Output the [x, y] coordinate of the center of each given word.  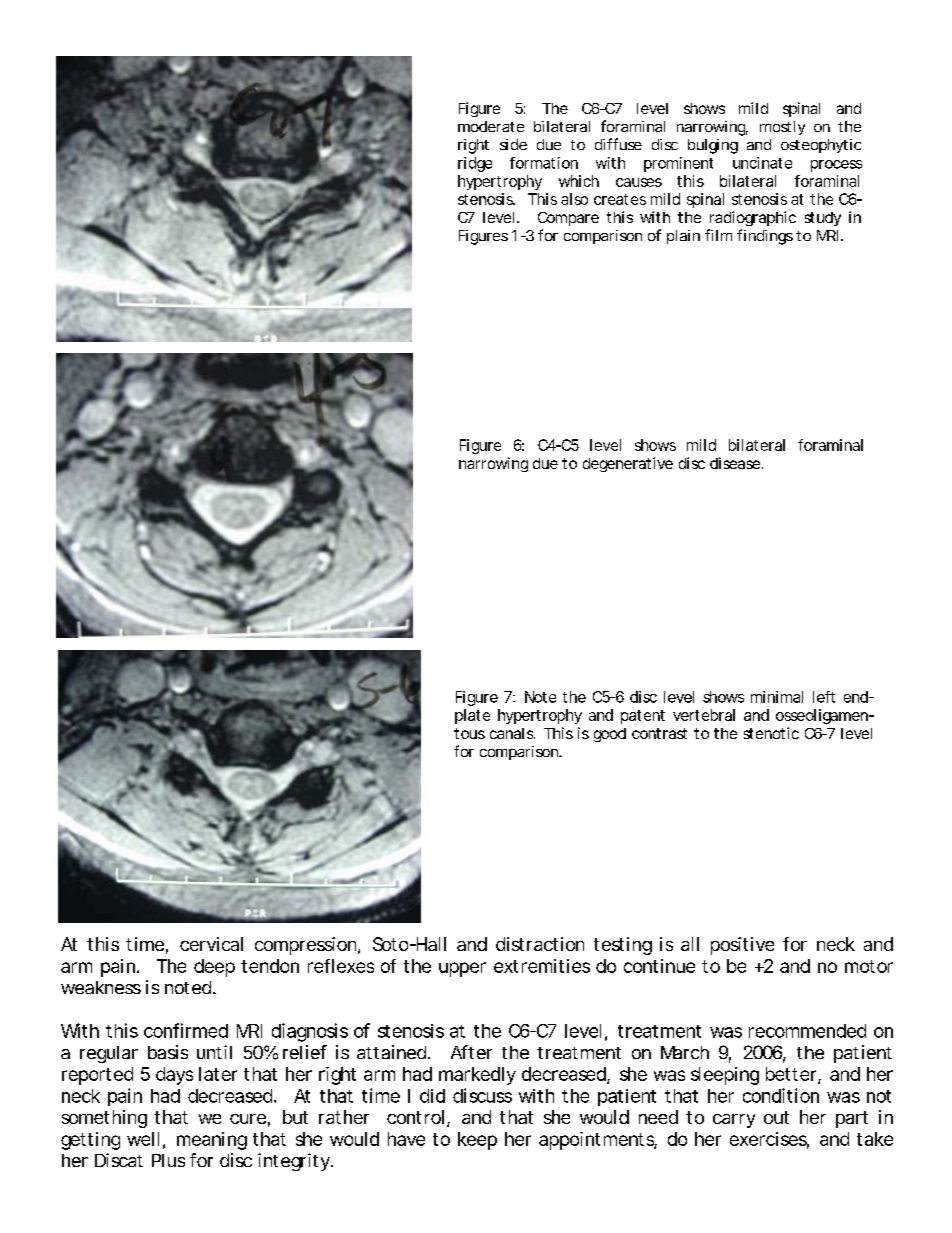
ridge [475, 164]
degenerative [628, 464]
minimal [777, 697]
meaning [212, 1141]
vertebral [704, 715]
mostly [782, 128]
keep [477, 1141]
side [513, 144]
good [610, 735]
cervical [211, 944]
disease [735, 463]
